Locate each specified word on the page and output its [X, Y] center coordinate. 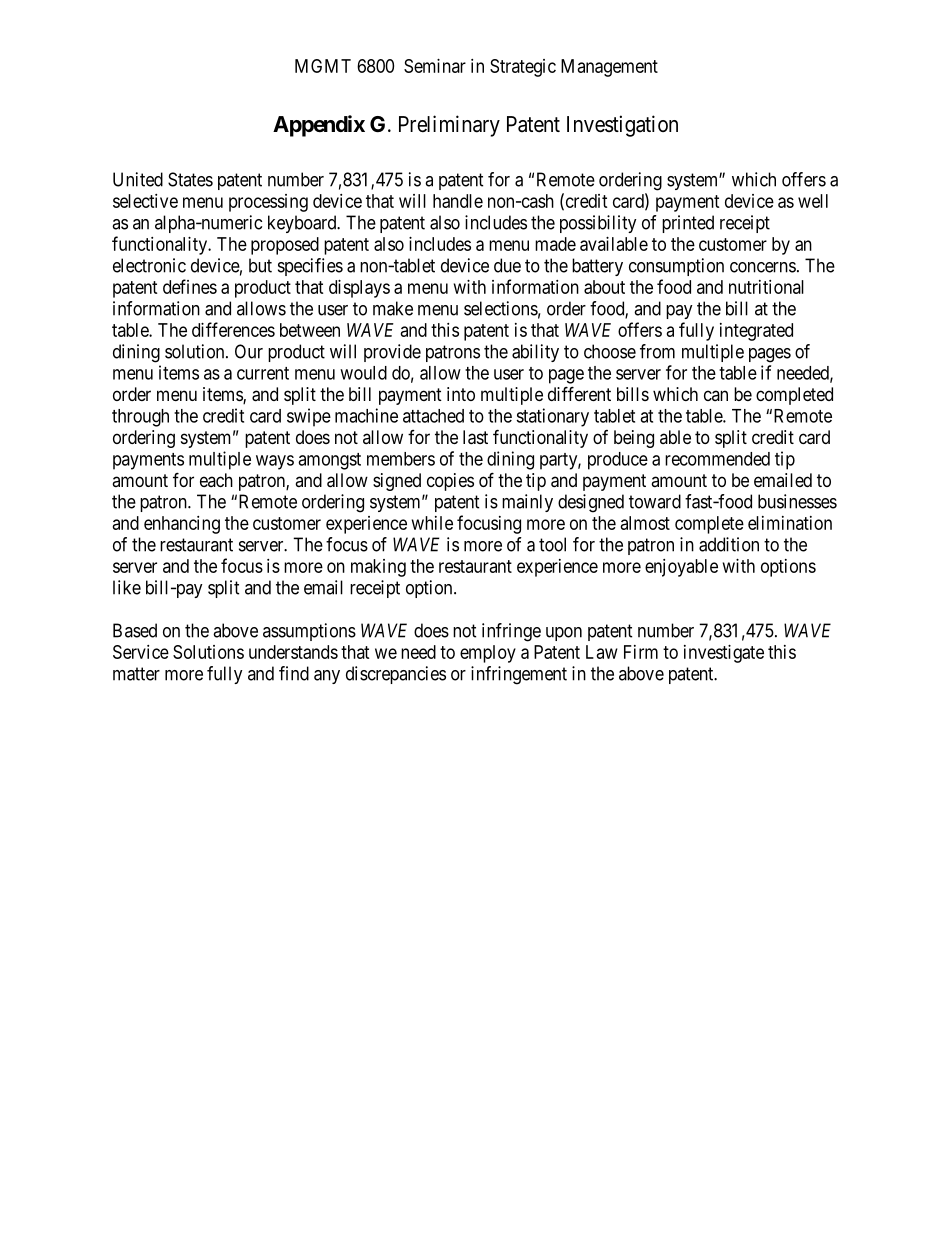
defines [190, 286]
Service [141, 652]
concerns [763, 267]
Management [609, 68]
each [216, 480]
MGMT [323, 66]
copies [450, 482]
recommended [717, 459]
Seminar [435, 66]
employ [488, 654]
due [507, 265]
